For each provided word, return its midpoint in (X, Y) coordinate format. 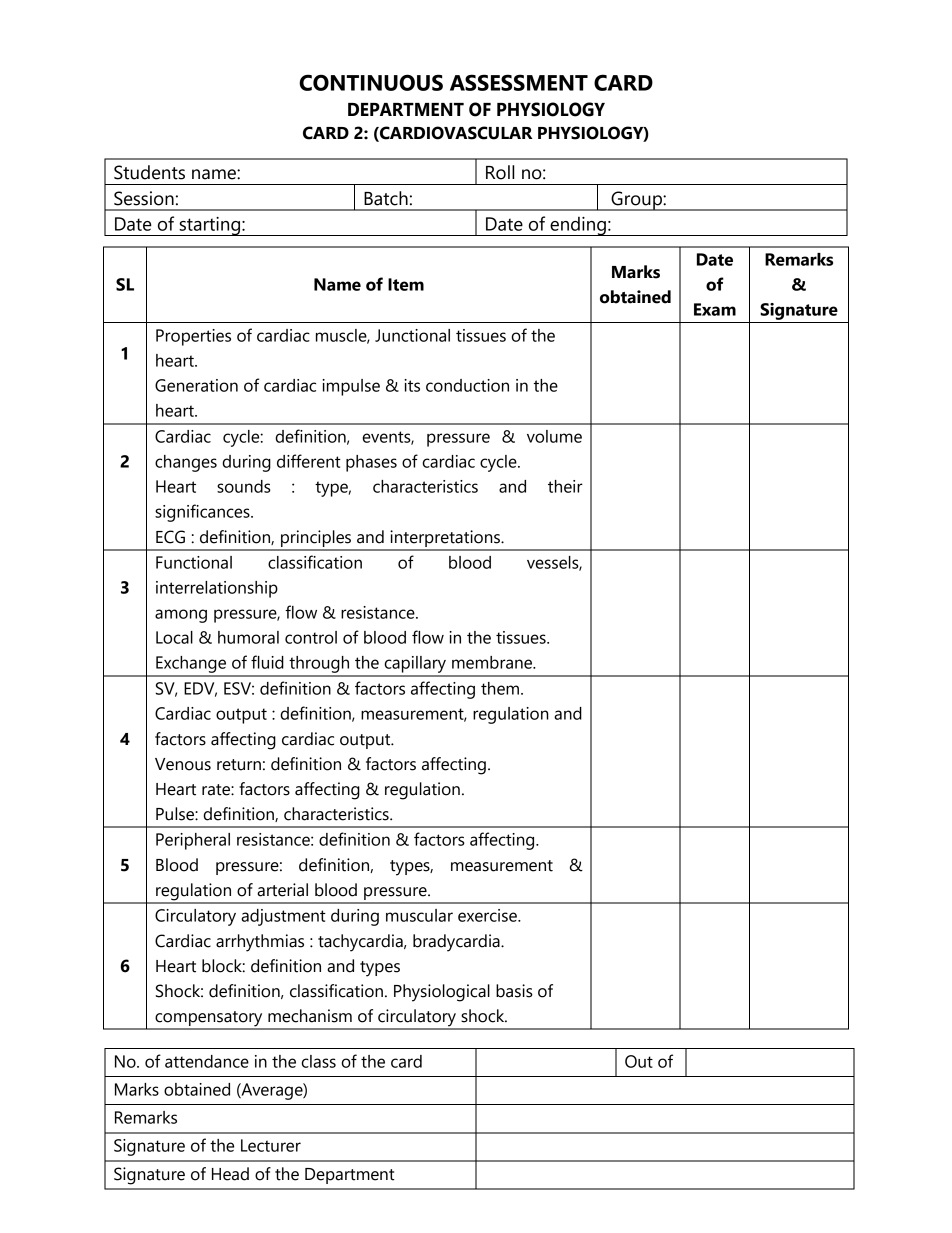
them (501, 688)
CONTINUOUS (371, 82)
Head (230, 1174)
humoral (248, 637)
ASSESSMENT (519, 82)
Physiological (442, 993)
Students (149, 172)
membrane (493, 662)
